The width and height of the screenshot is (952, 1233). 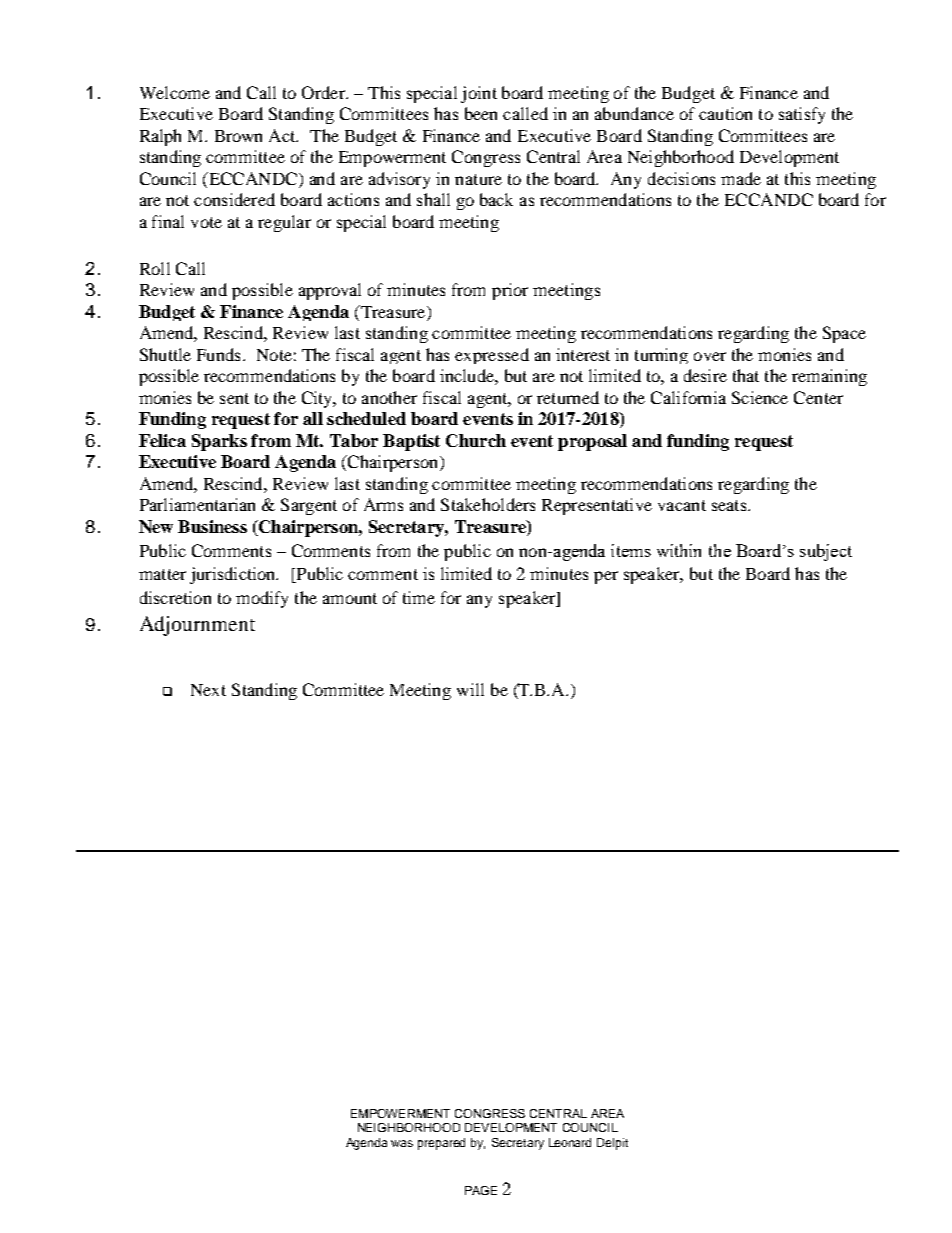 I want to click on been, so click(x=481, y=113).
